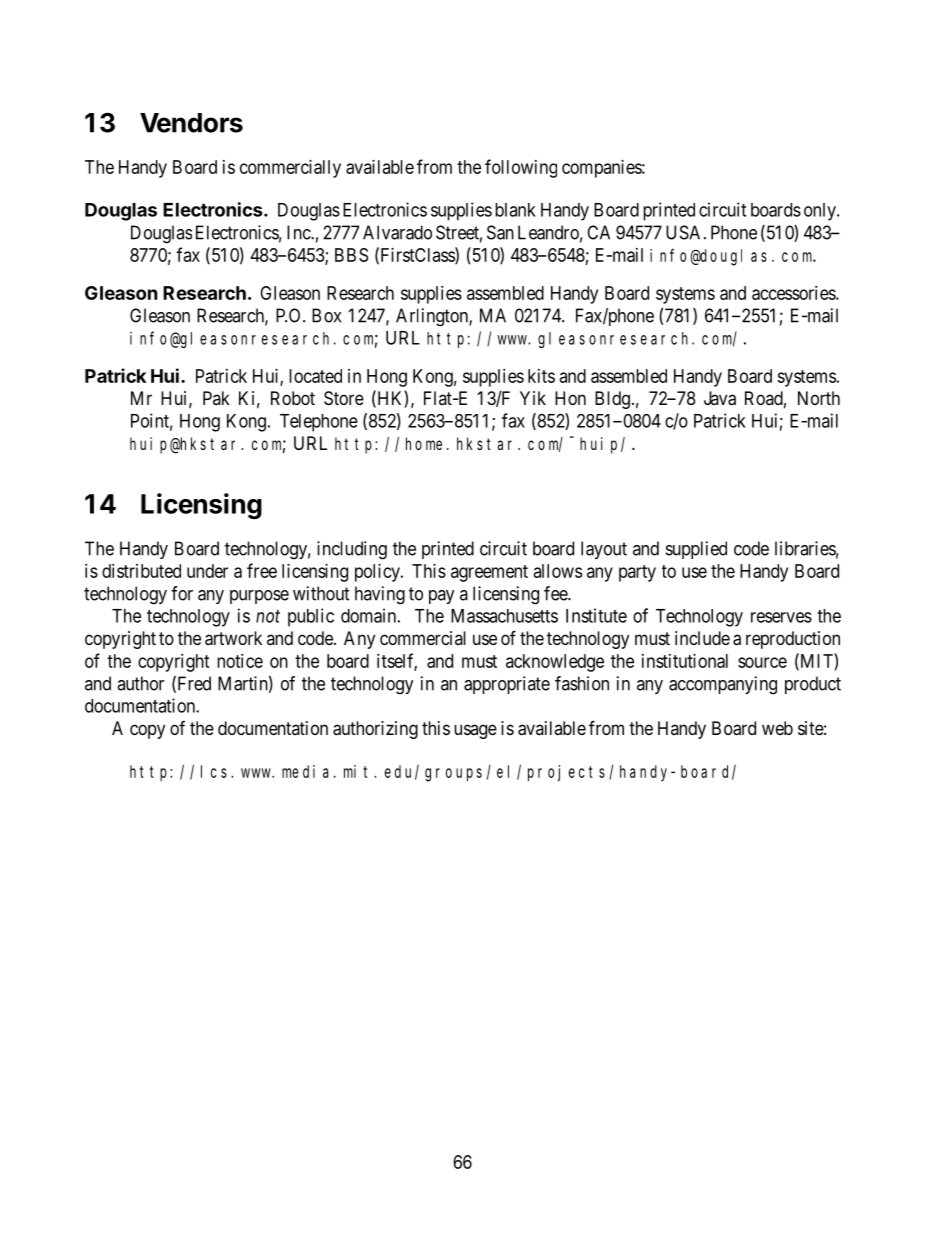  I want to click on Vendors, so click(191, 123).
